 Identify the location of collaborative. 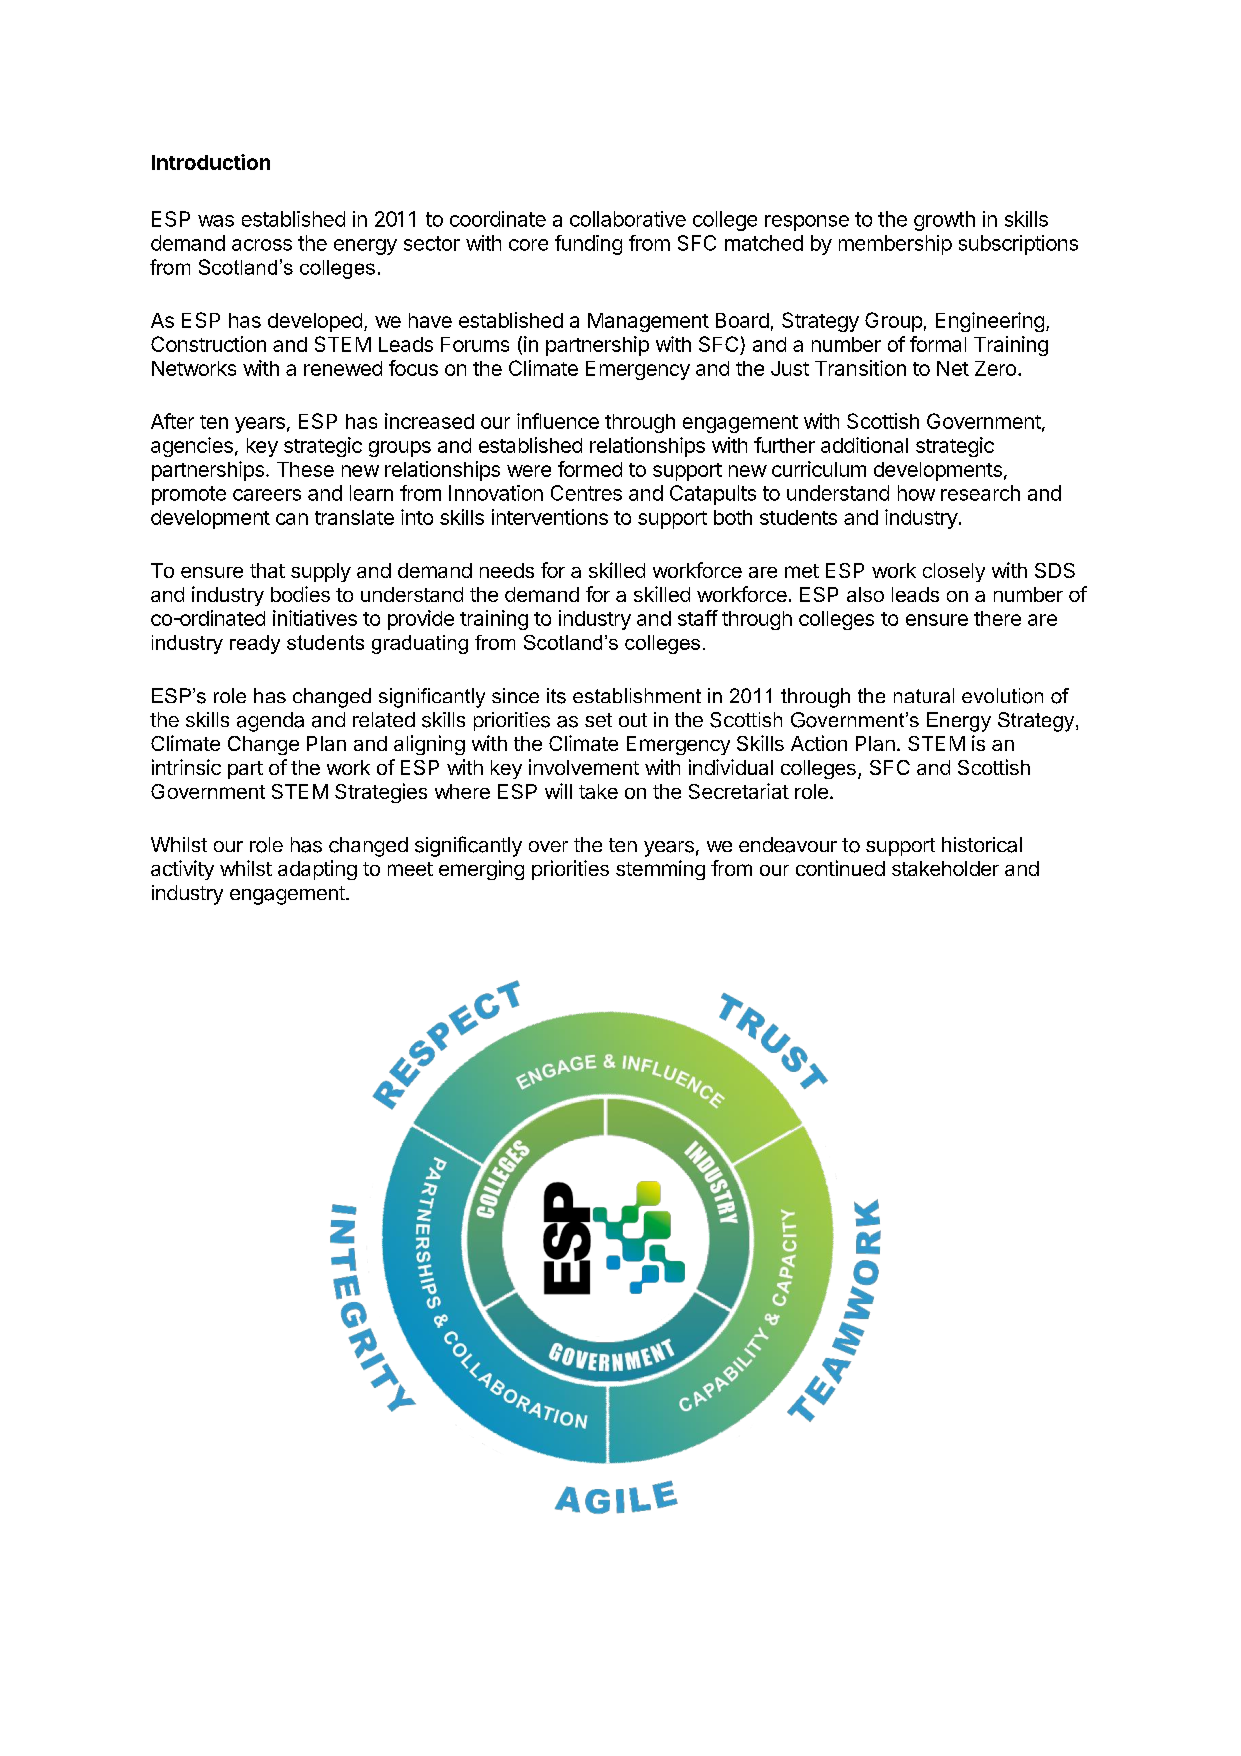
(628, 219).
